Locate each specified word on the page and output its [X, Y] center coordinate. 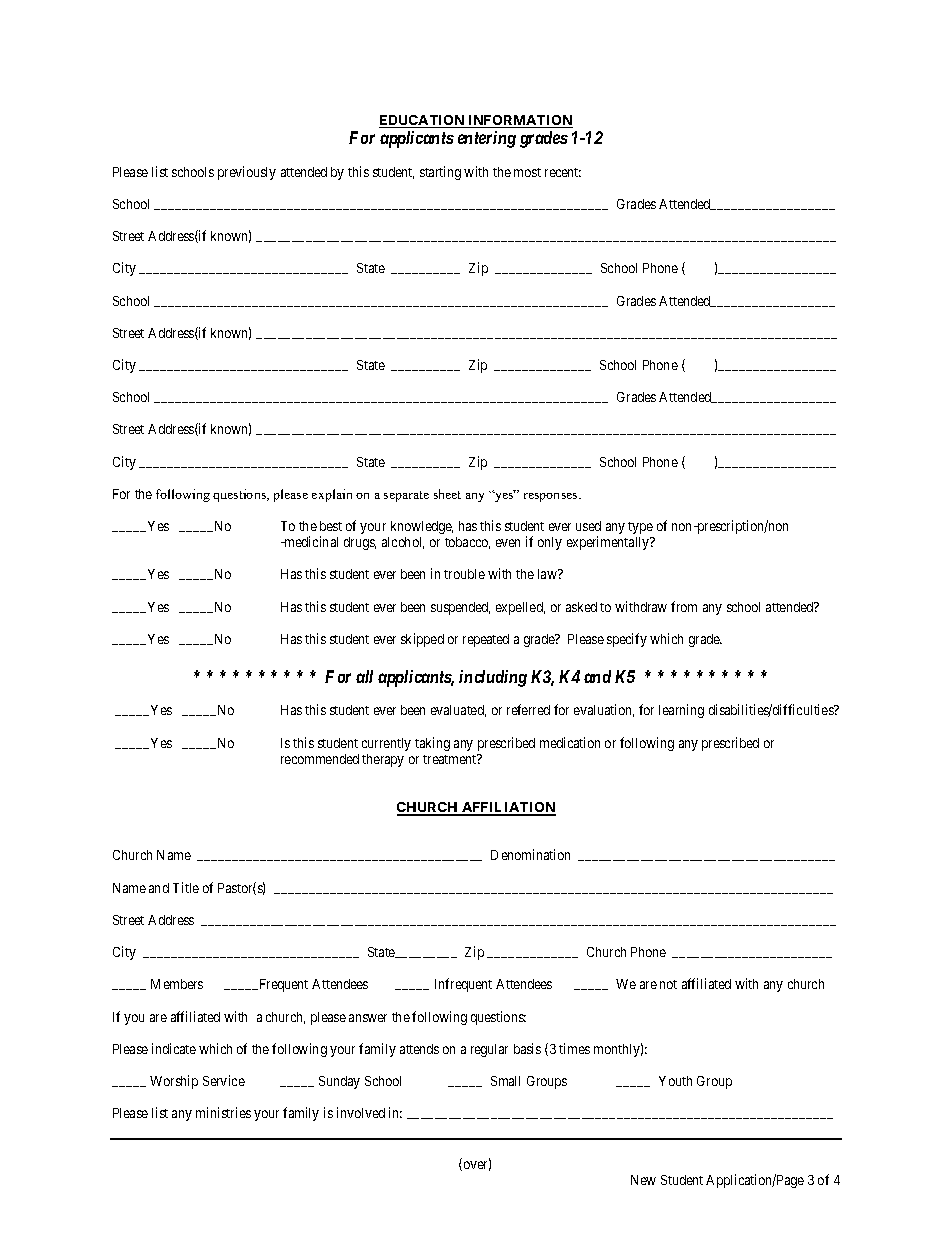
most [527, 172]
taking [432, 744]
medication [570, 742]
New [643, 1180]
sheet [447, 494]
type [640, 528]
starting [440, 173]
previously [247, 173]
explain [332, 495]
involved [361, 1112]
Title [186, 887]
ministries [223, 1112]
